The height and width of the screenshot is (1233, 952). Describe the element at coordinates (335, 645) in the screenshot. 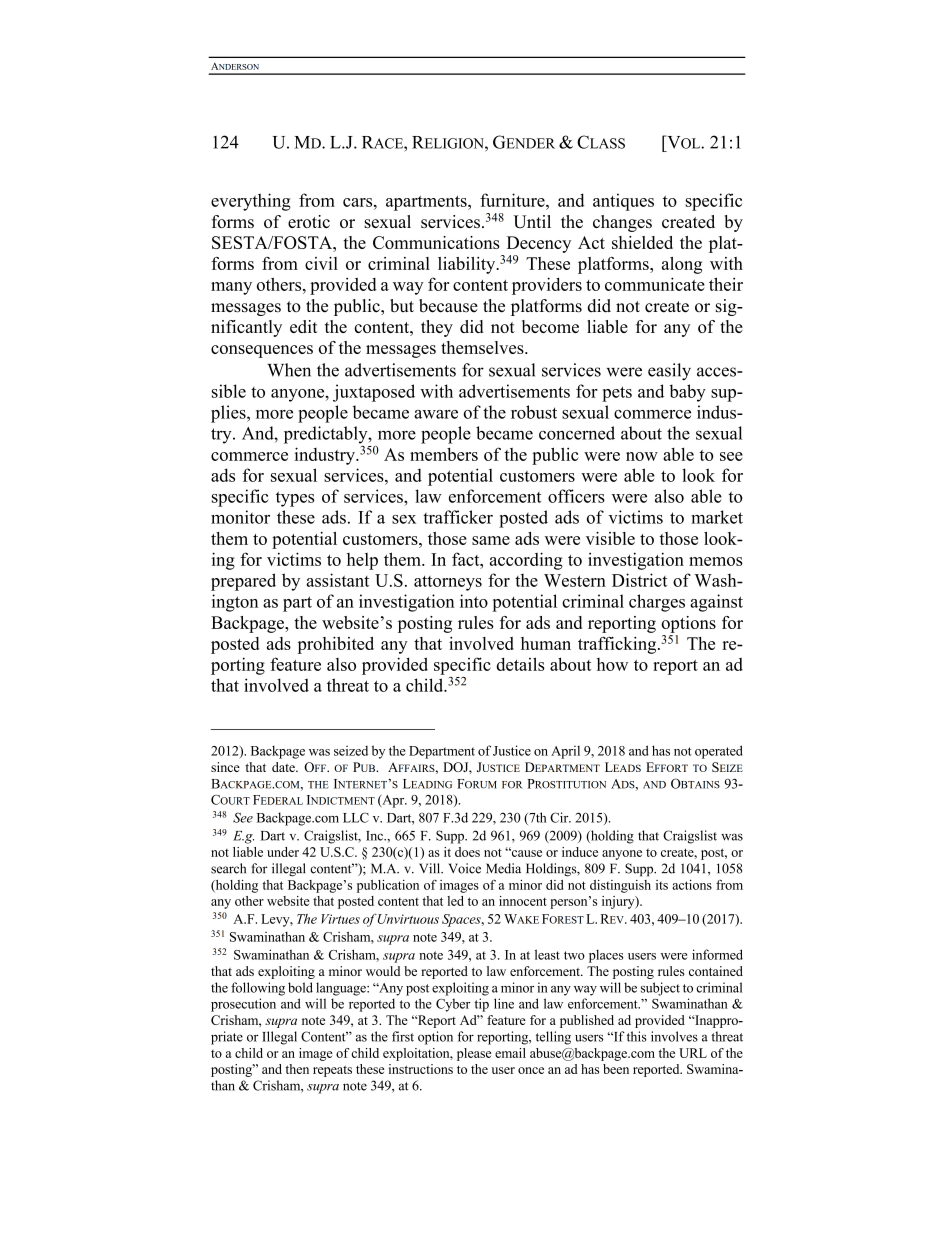

I see `prohibited` at that location.
